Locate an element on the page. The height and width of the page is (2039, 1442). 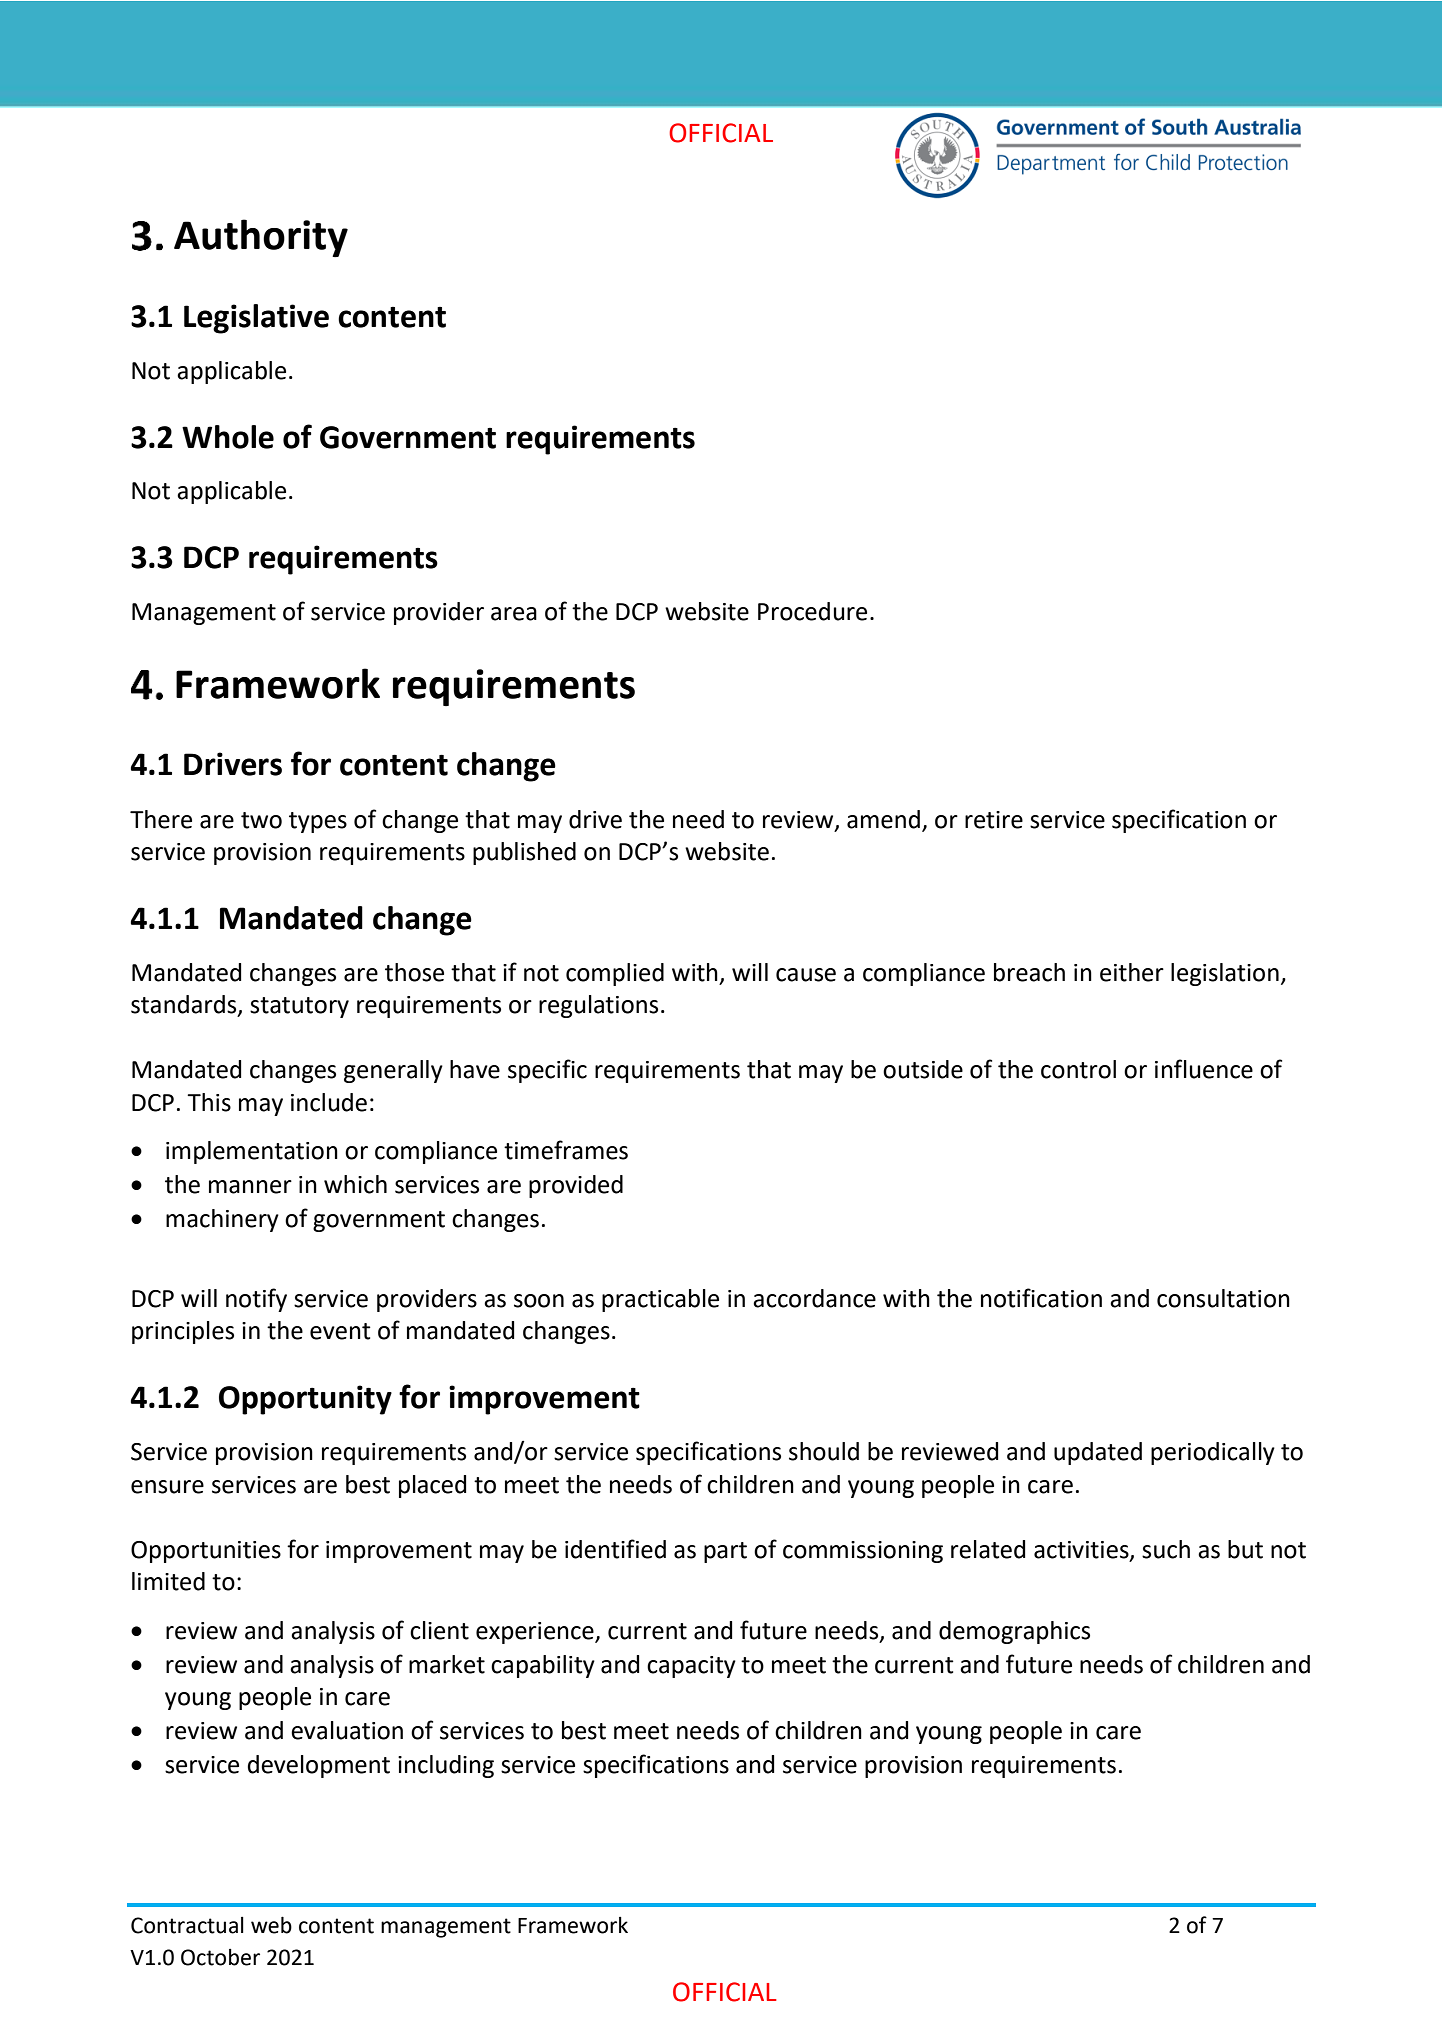
capacity is located at coordinates (691, 1667).
